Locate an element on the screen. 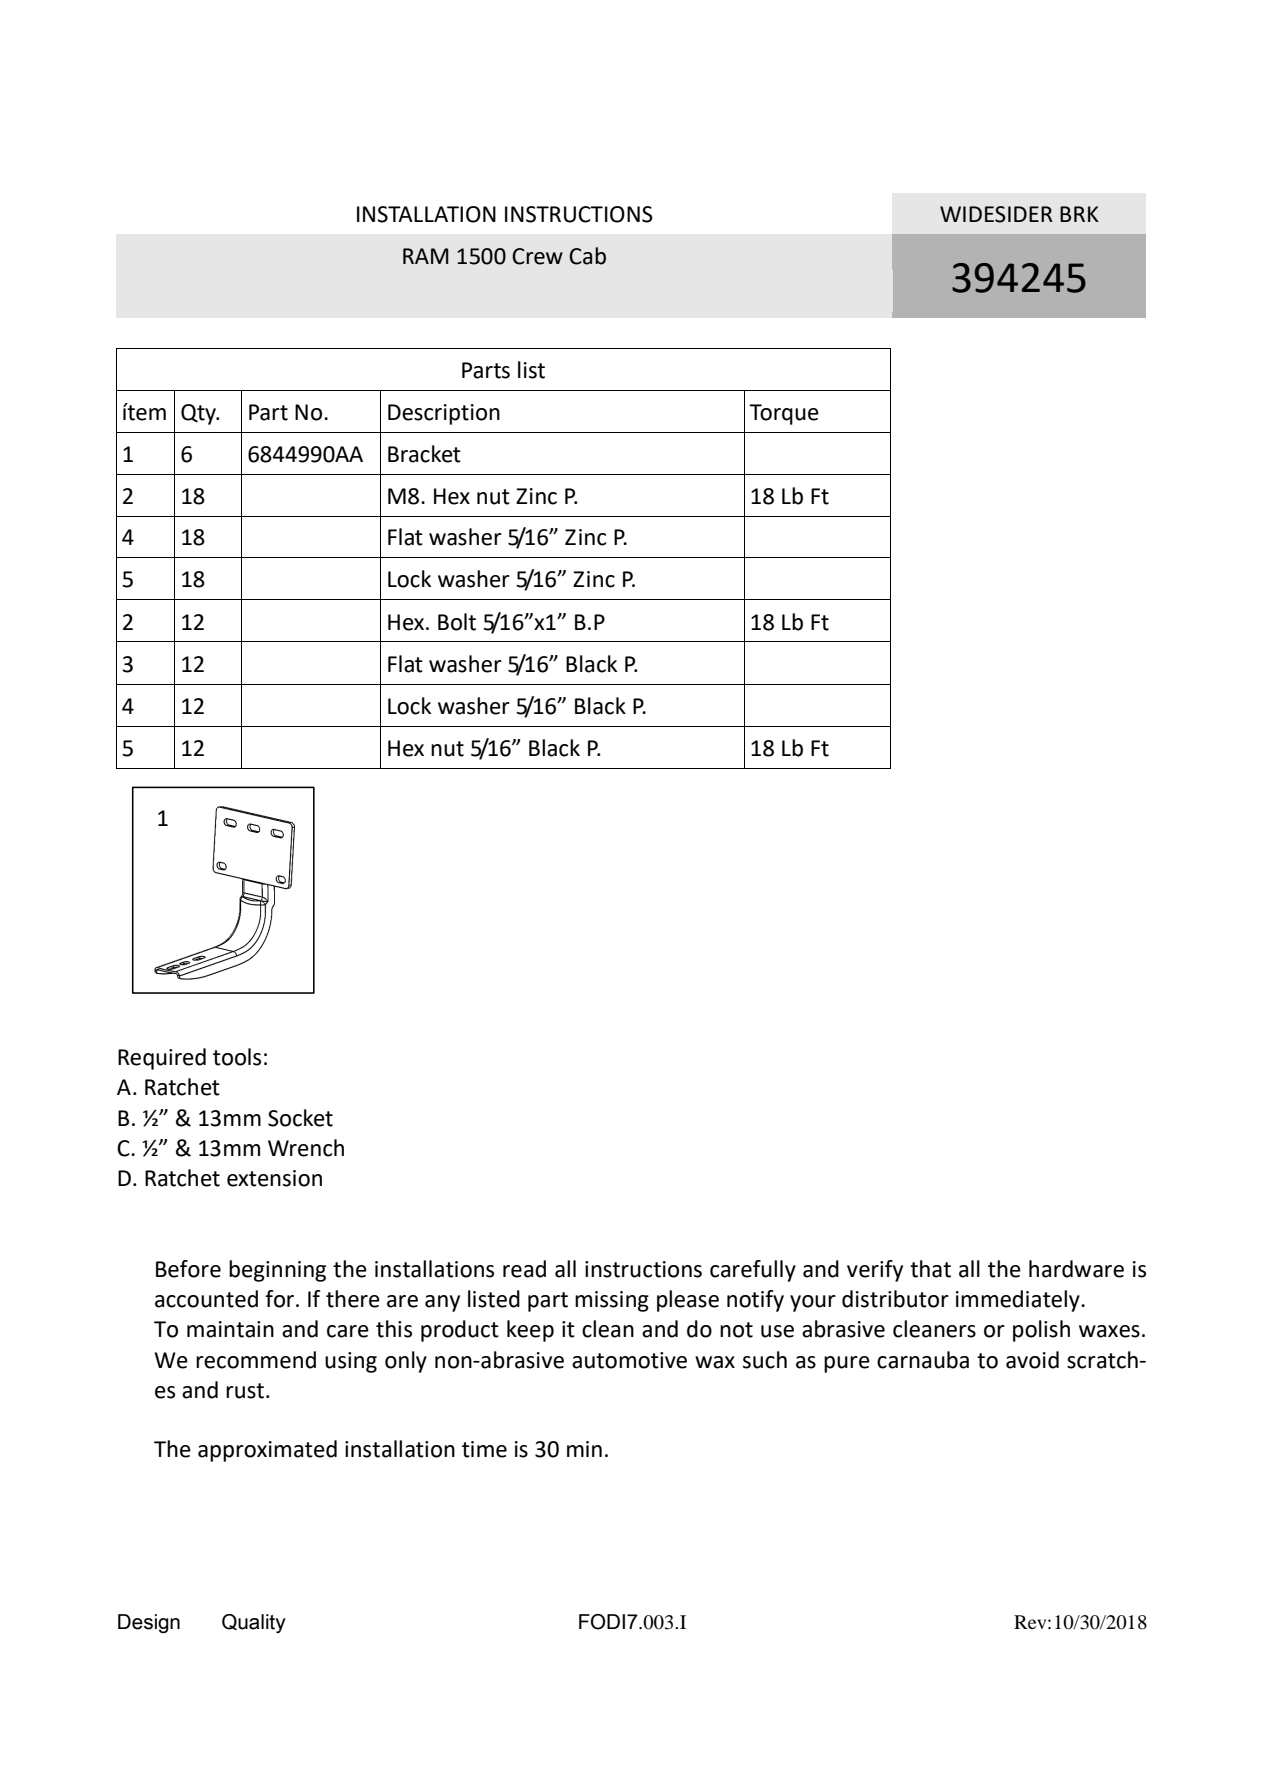 Image resolution: width=1263 pixels, height=1788 pixels. RAM is located at coordinates (426, 256).
